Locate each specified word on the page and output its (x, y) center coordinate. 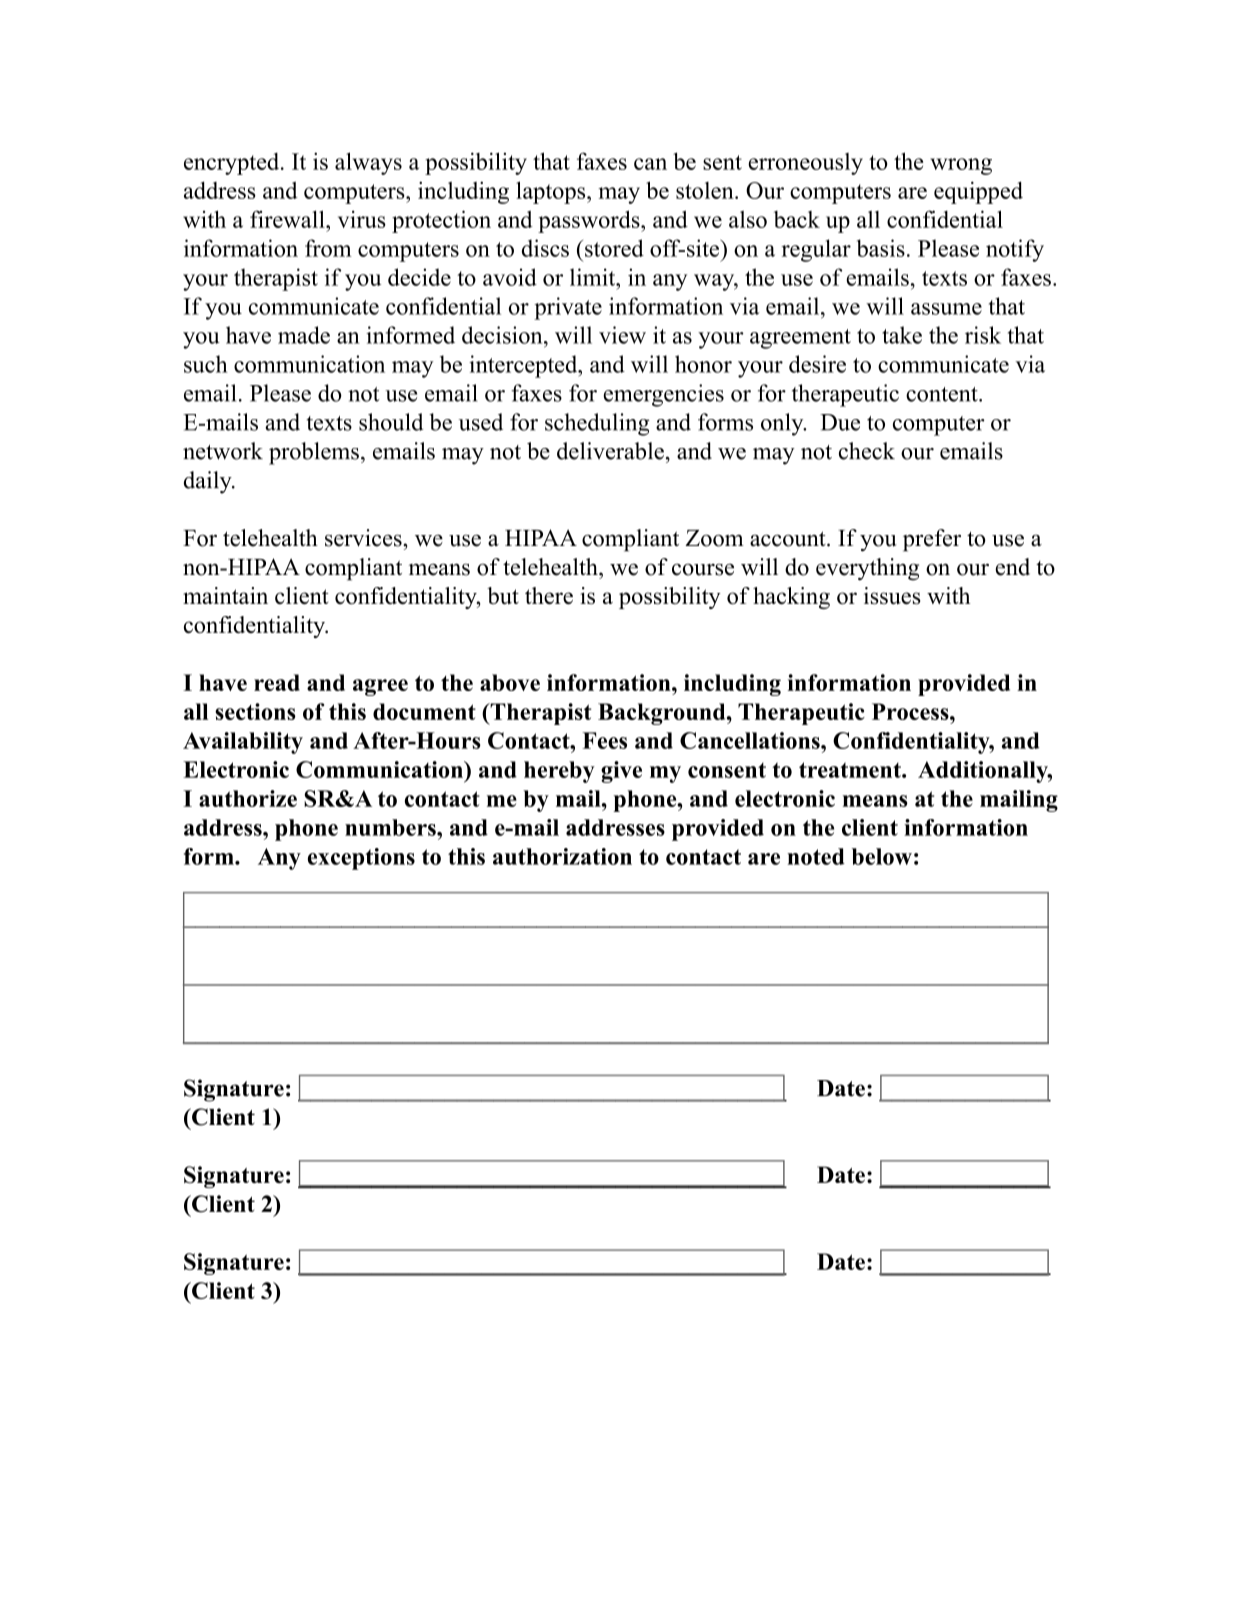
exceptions (361, 859)
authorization (562, 856)
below (882, 856)
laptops (550, 192)
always (368, 163)
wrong (961, 166)
